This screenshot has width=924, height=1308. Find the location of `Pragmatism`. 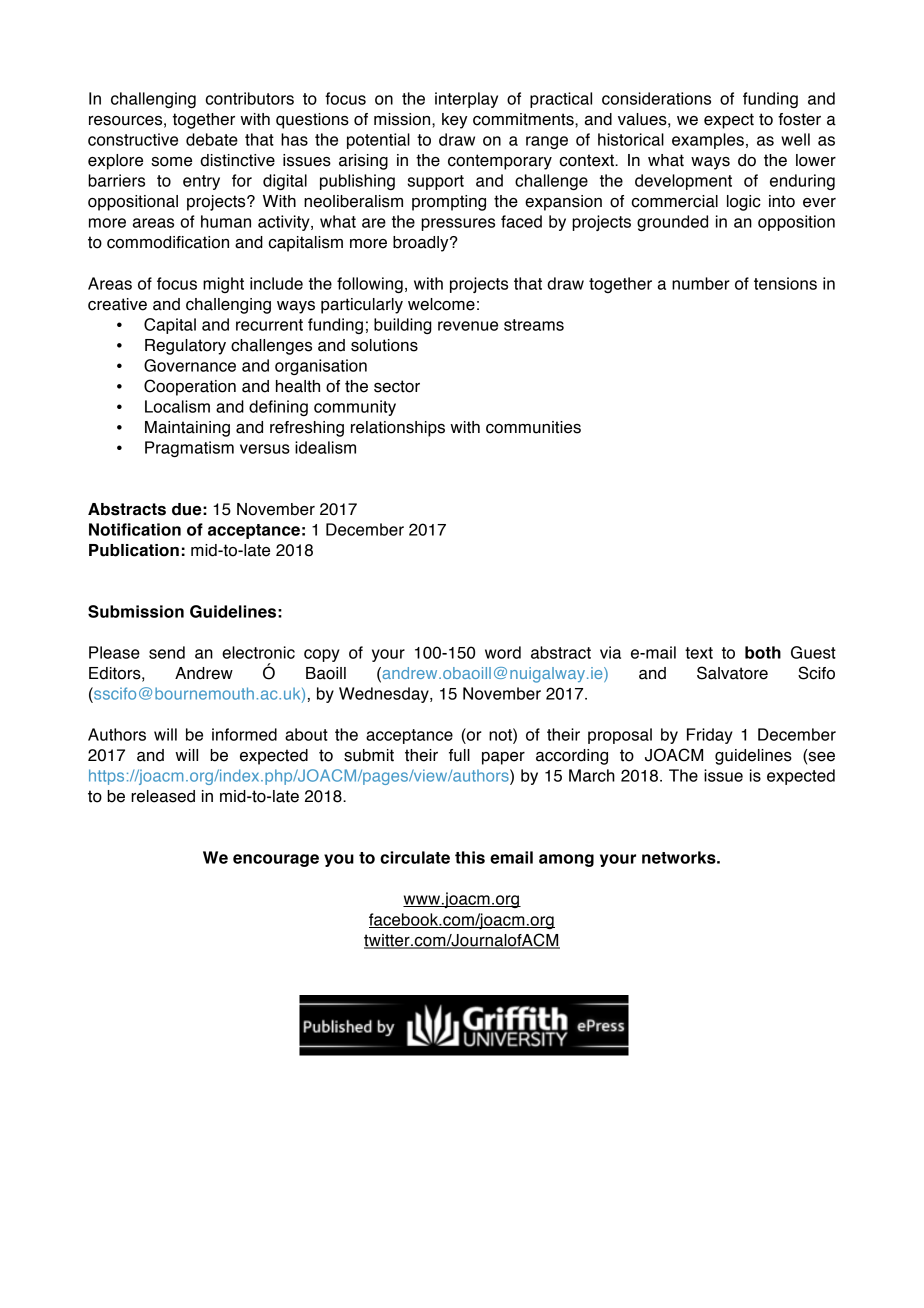

Pragmatism is located at coordinates (189, 449).
